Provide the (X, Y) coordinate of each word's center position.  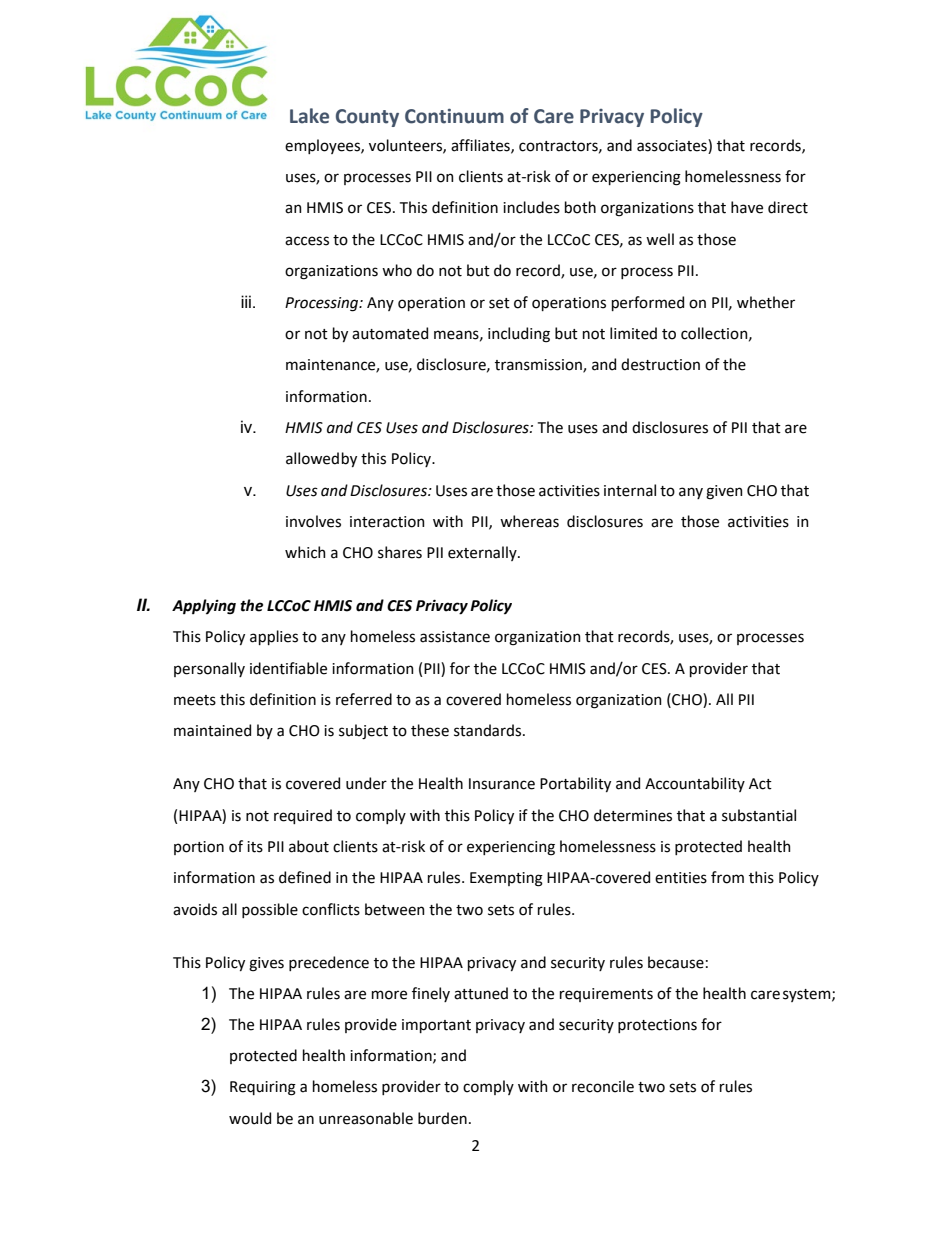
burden (442, 1118)
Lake (309, 116)
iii (246, 301)
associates (673, 145)
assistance (455, 637)
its (255, 847)
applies (274, 637)
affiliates (481, 146)
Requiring (263, 1088)
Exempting (506, 879)
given (724, 492)
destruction (660, 364)
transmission (539, 366)
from (727, 877)
